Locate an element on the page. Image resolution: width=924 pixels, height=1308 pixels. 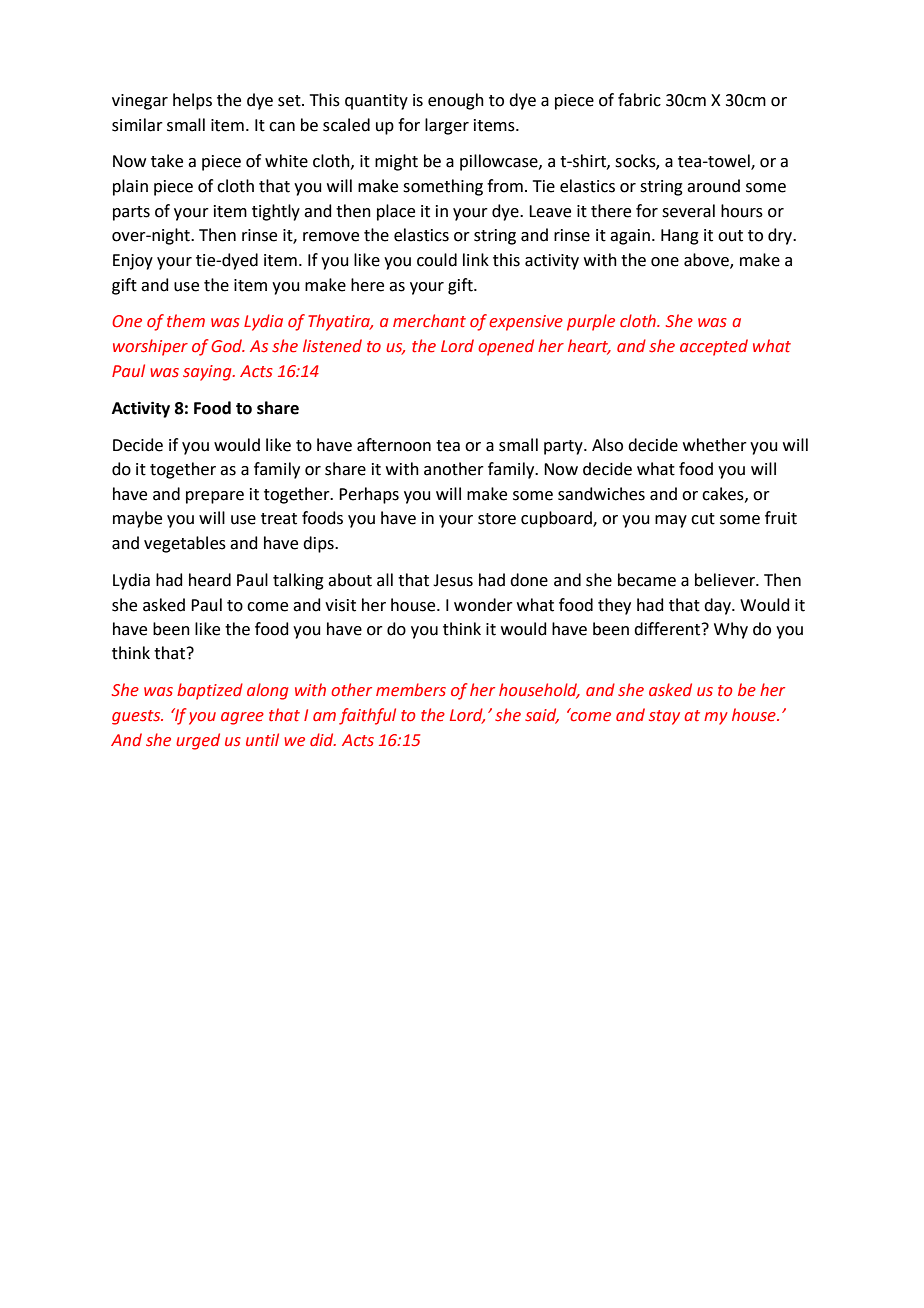
fabric is located at coordinates (639, 100).
